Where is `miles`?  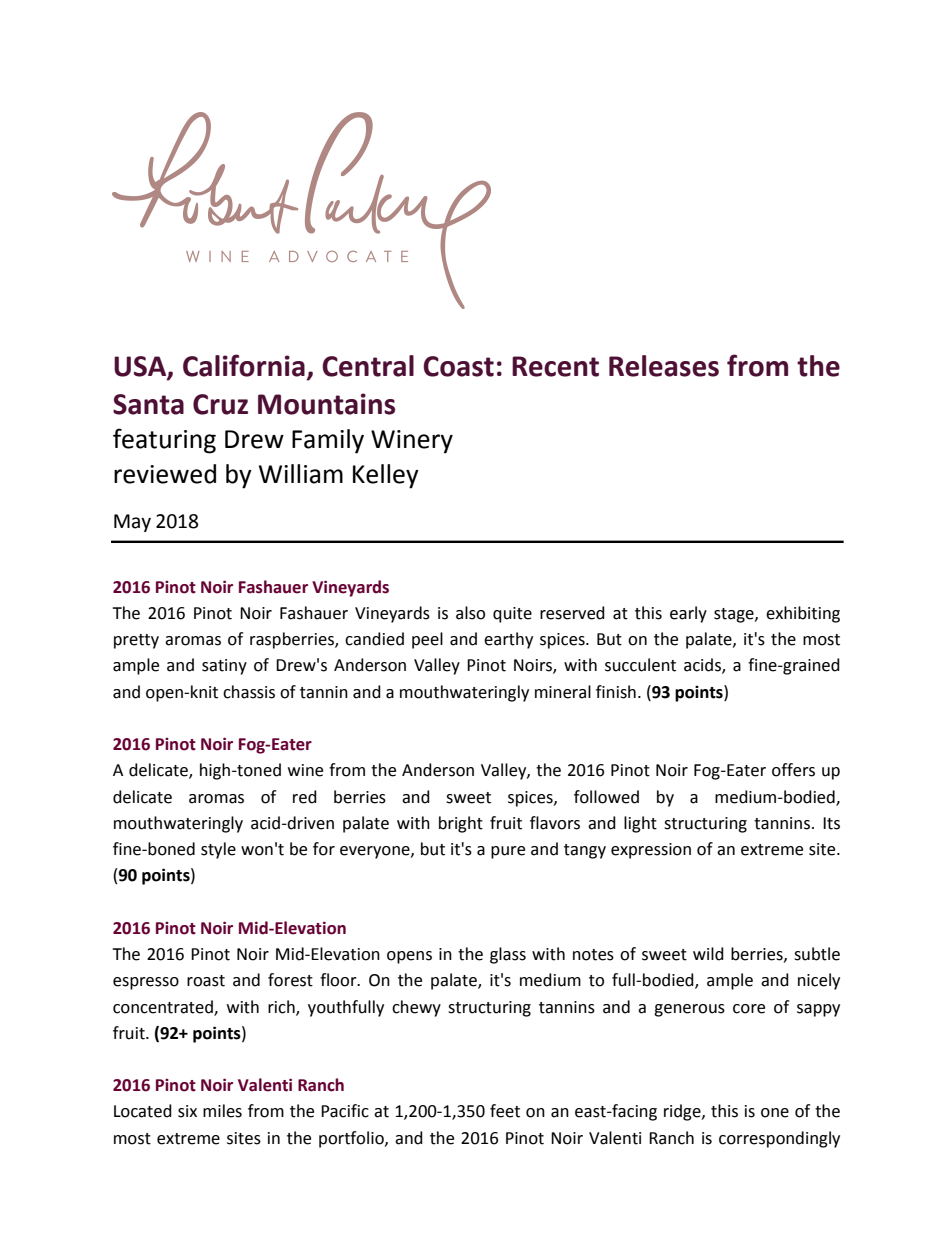
miles is located at coordinates (222, 1111).
